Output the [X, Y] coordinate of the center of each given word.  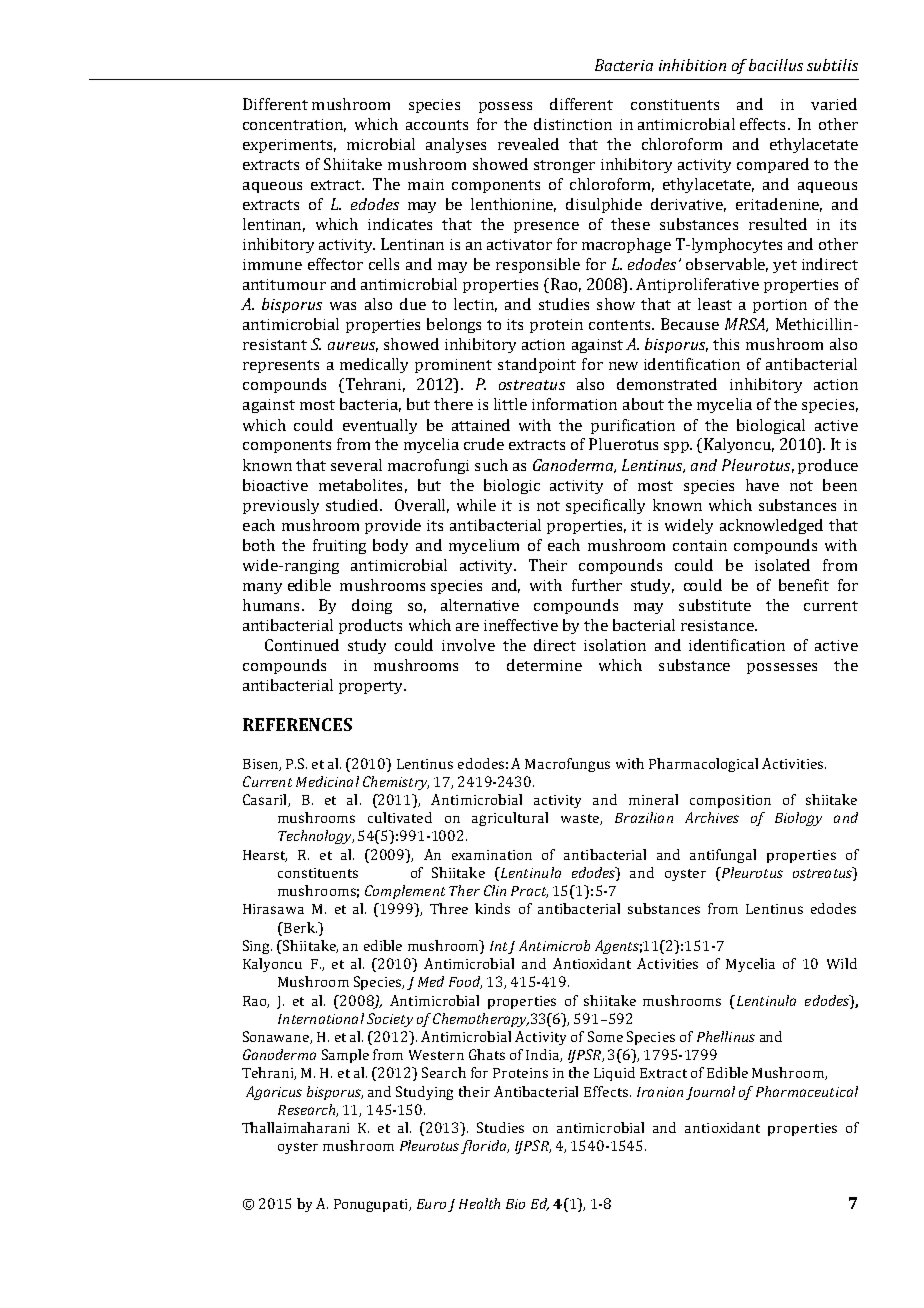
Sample [345, 1056]
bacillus [776, 65]
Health [479, 1203]
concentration [294, 125]
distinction [573, 124]
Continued [302, 645]
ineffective [521, 625]
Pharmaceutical [807, 1091]
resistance [718, 625]
